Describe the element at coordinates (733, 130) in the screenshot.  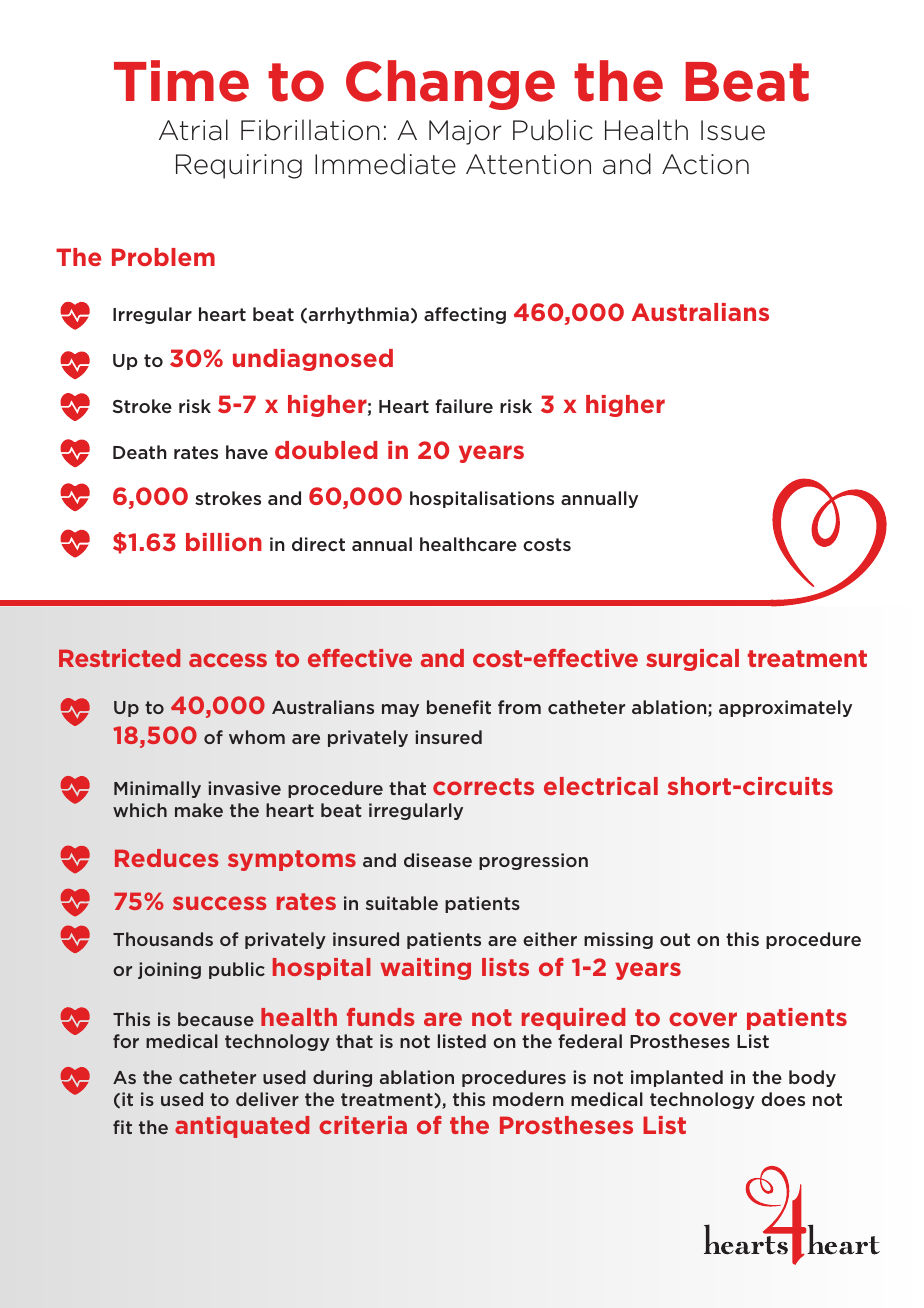
I see `Issue` at that location.
